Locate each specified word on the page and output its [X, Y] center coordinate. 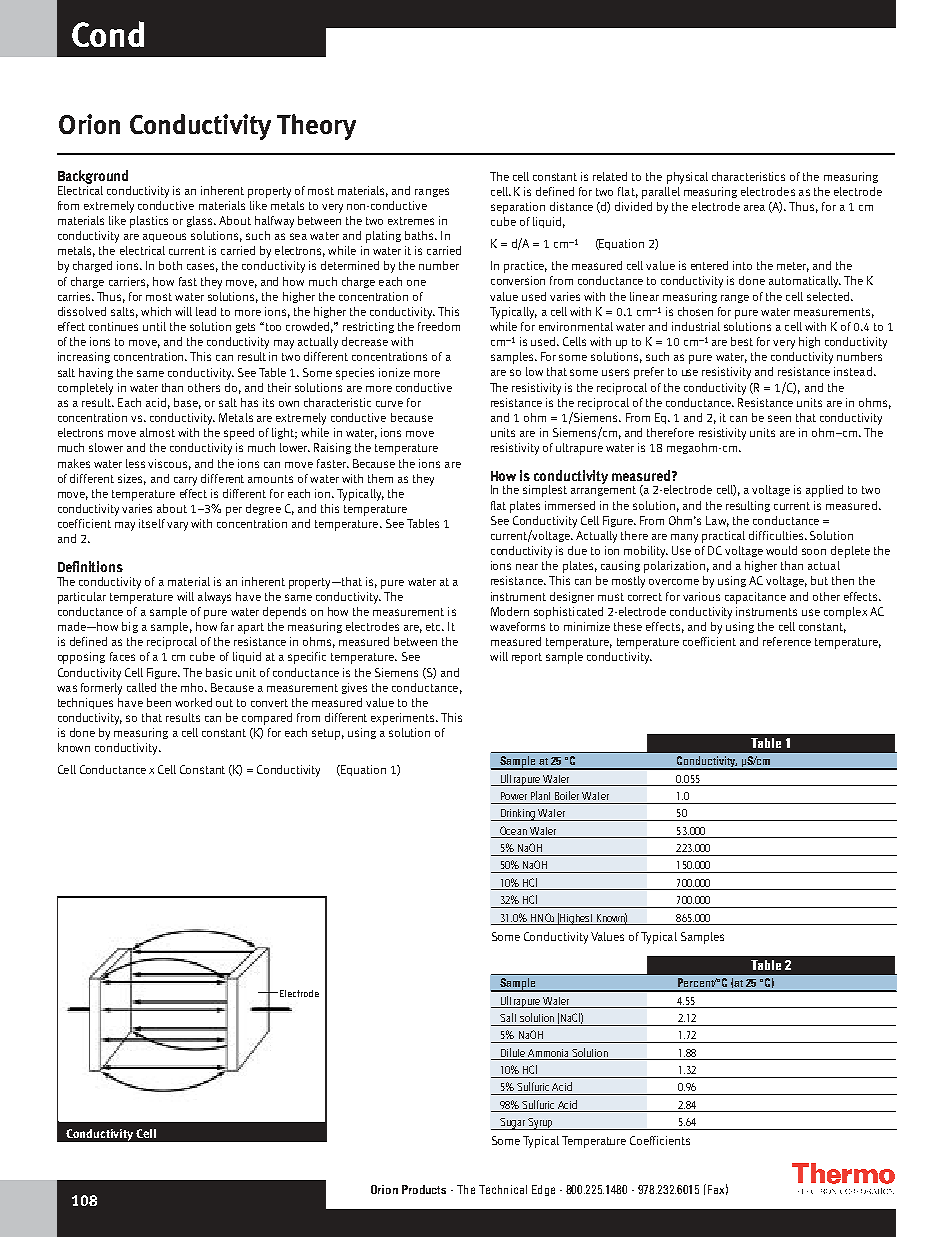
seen [779, 418]
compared [267, 719]
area [754, 208]
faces [122, 656]
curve [389, 404]
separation [518, 208]
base [187, 403]
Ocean [513, 830]
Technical [503, 1189]
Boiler [567, 795]
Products [424, 1189]
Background [94, 178]
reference [787, 641]
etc [434, 627]
